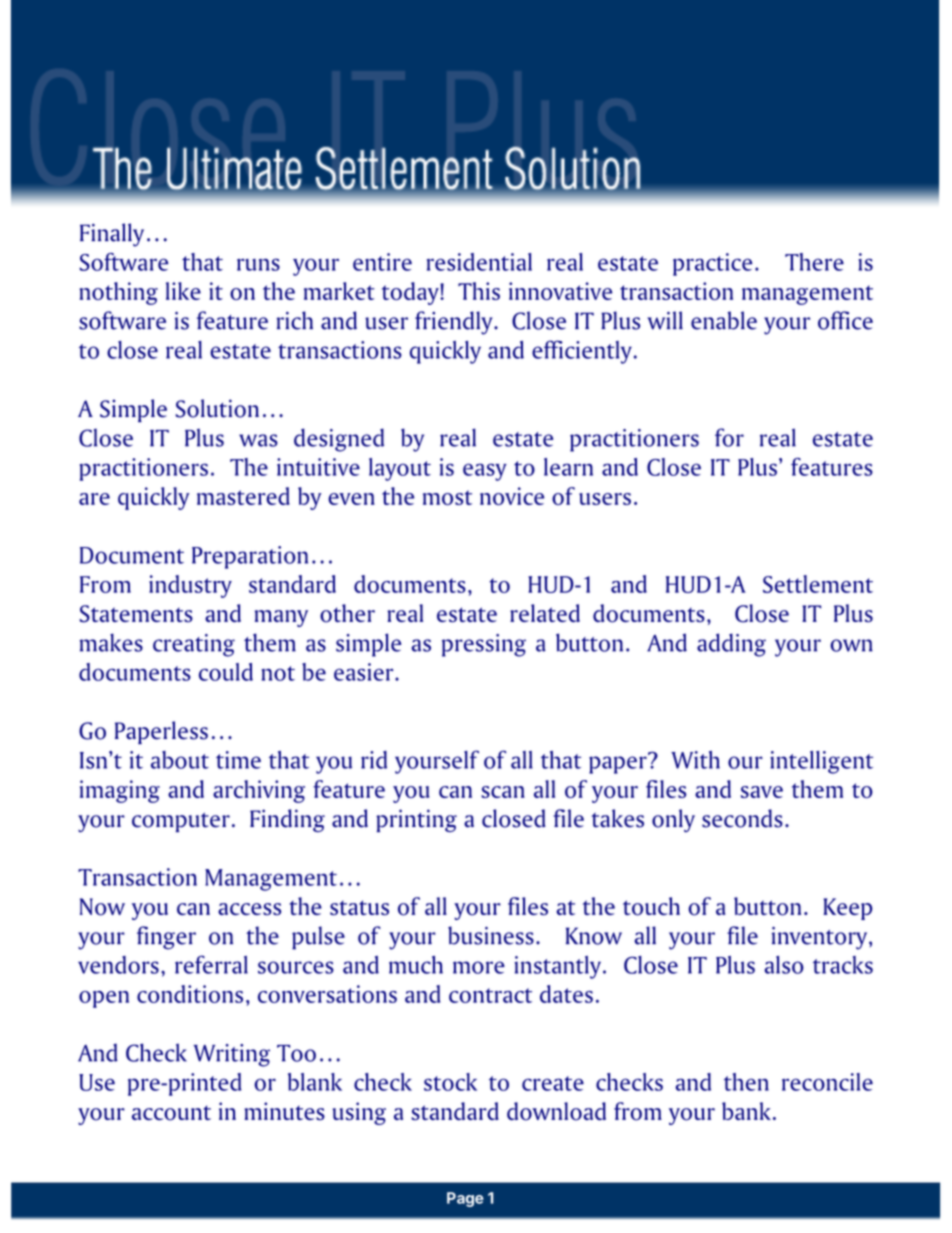  What do you see at coordinates (183, 291) in the screenshot?
I see `like` at bounding box center [183, 291].
